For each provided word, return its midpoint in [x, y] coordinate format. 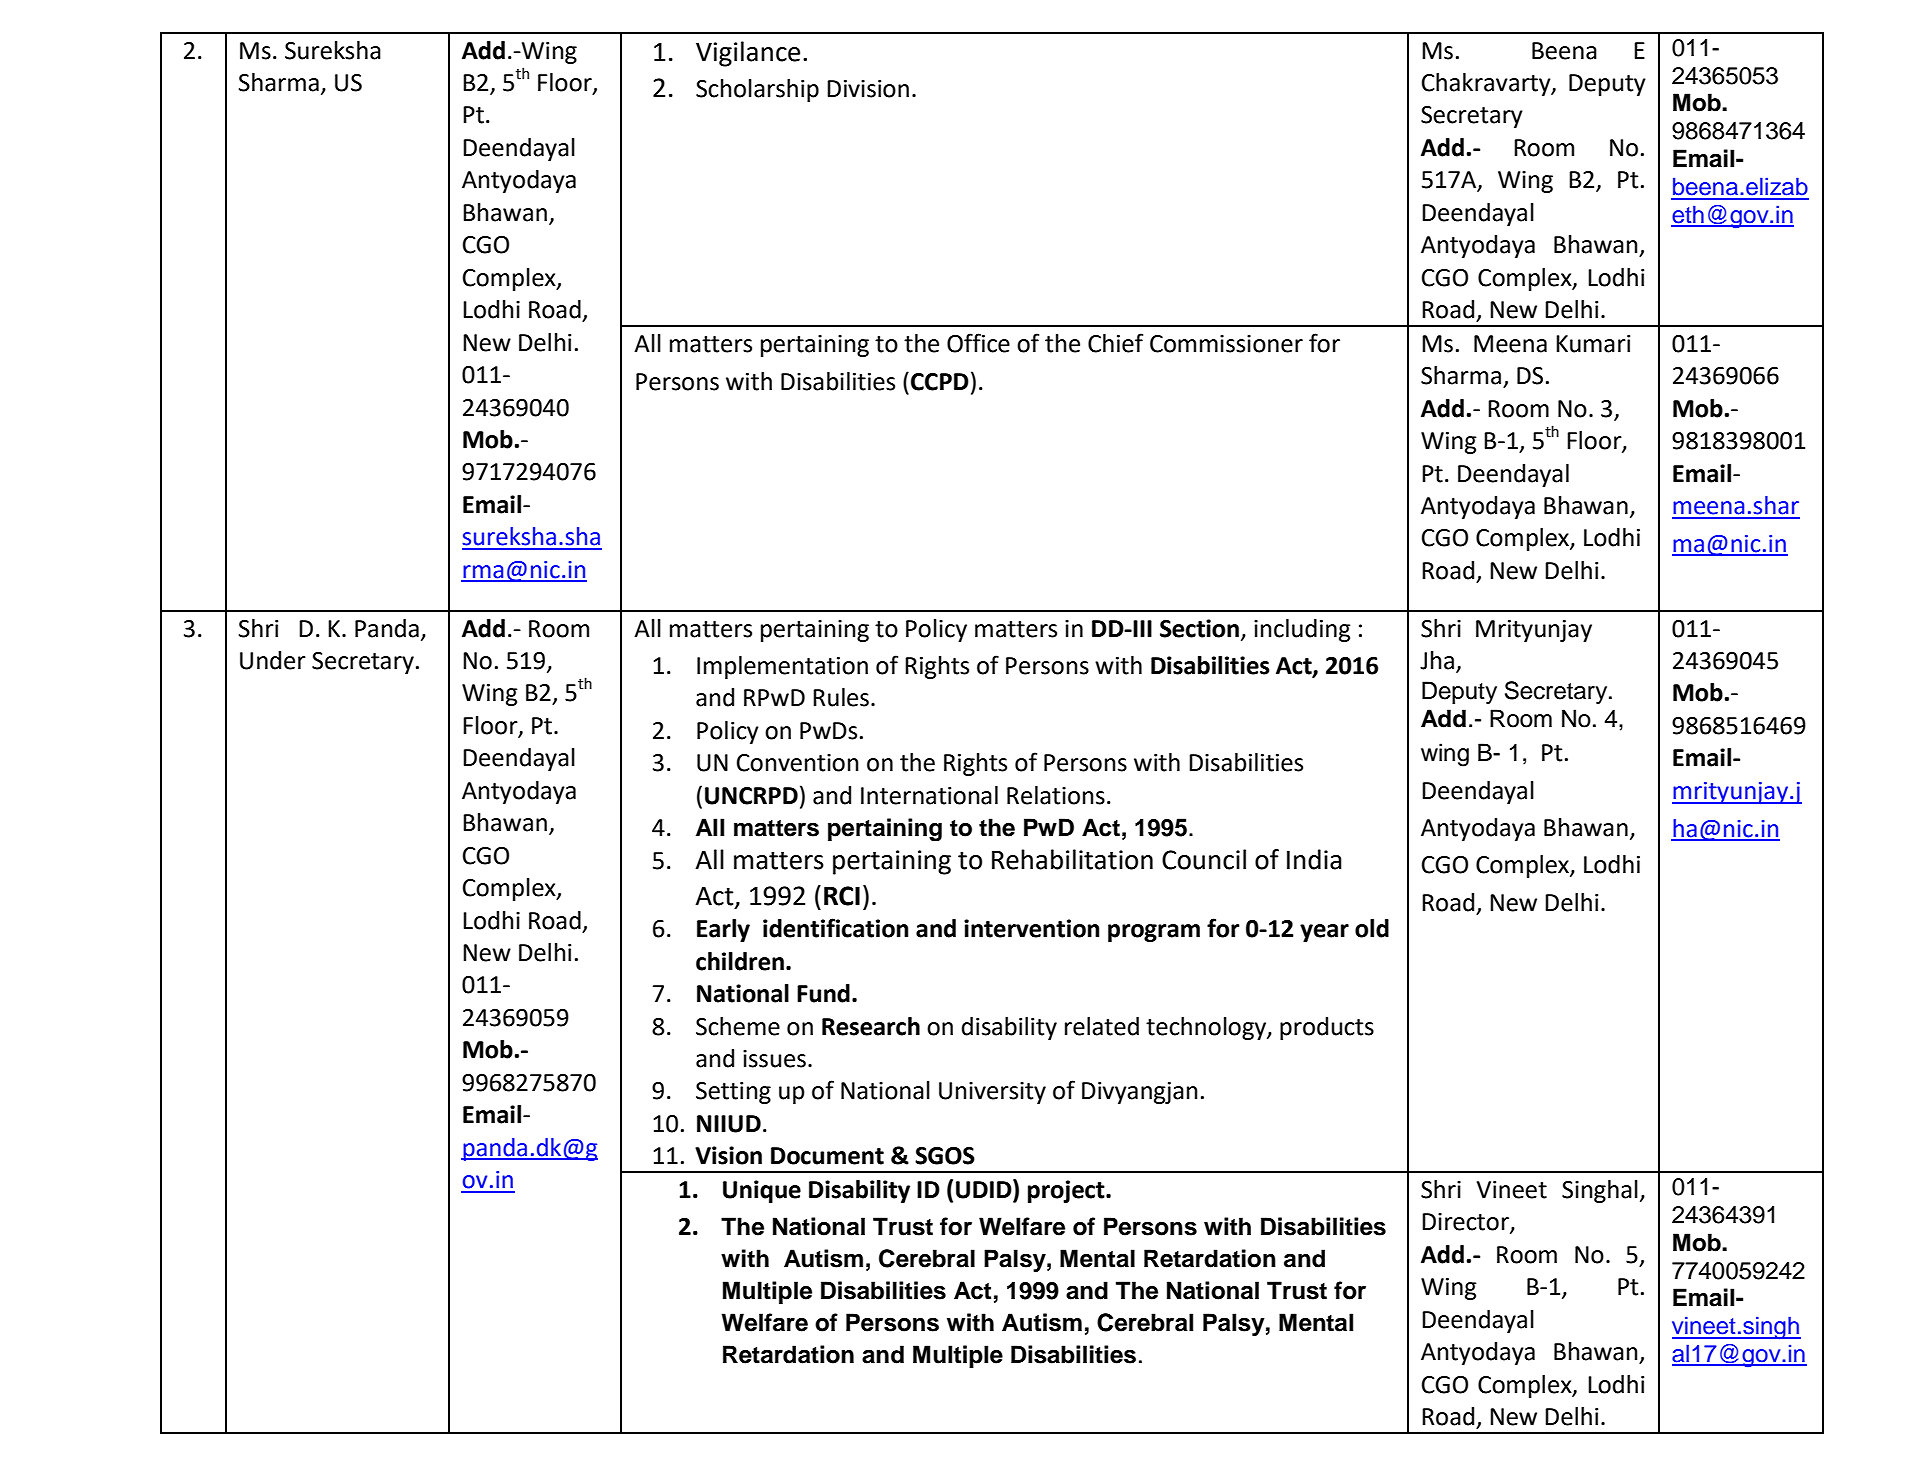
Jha [1437, 660]
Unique [762, 1191]
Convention [798, 763]
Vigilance [748, 54]
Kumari [1593, 344]
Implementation [782, 667]
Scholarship [757, 90]
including [1302, 630]
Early [723, 930]
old [1372, 928]
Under [273, 660]
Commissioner [1226, 344]
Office [978, 343]
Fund [823, 993]
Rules [841, 697]
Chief [1115, 343]
